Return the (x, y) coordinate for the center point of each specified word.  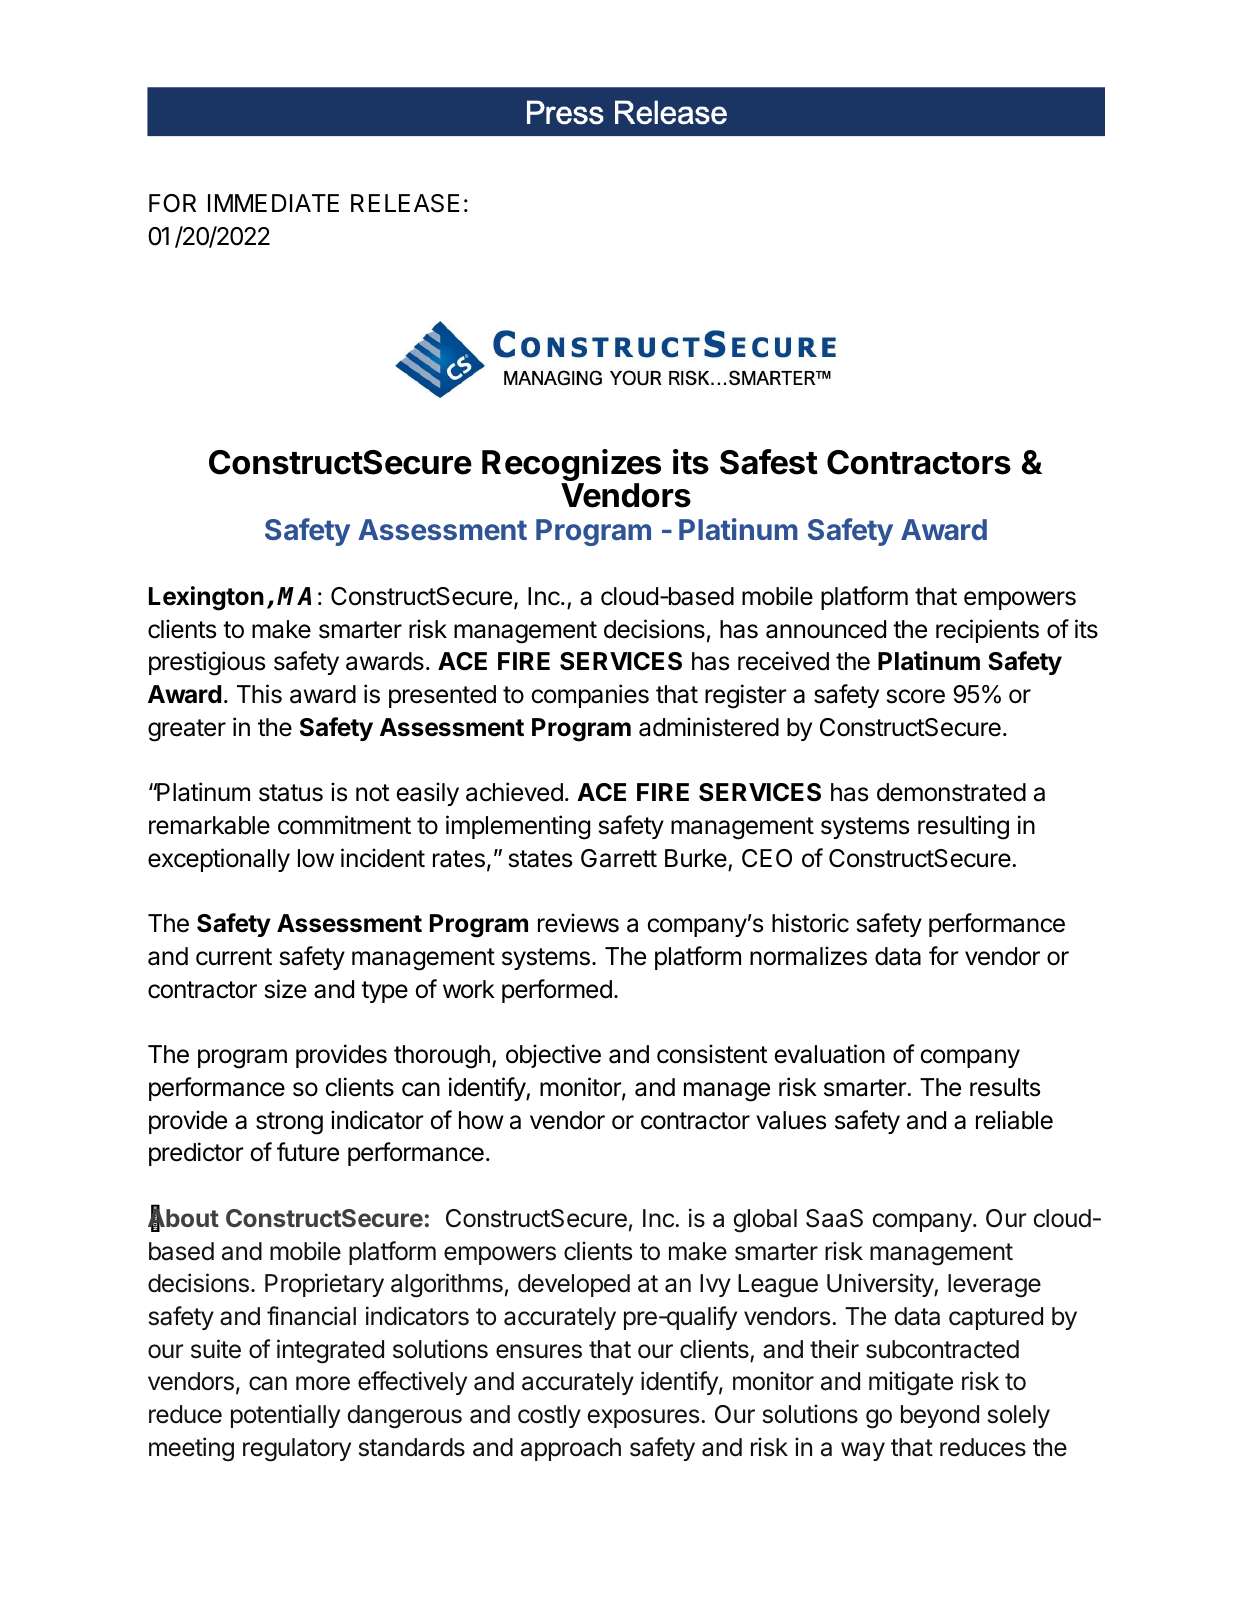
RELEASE (405, 203)
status (291, 793)
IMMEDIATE (273, 203)
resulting (963, 827)
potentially (285, 1416)
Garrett (619, 858)
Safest (769, 462)
